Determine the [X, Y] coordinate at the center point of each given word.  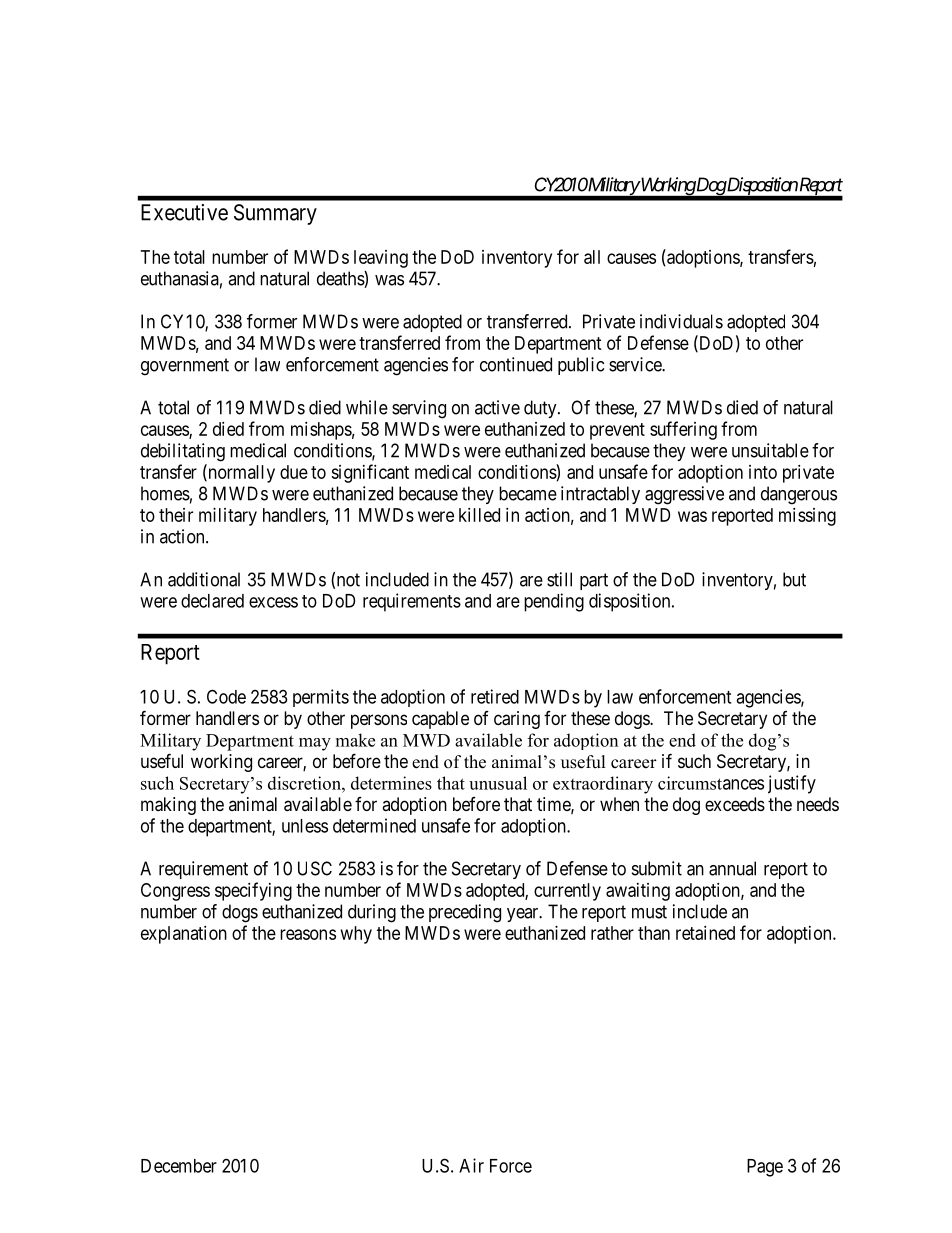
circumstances [711, 783]
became [528, 493]
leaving [381, 259]
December [179, 1166]
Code [226, 696]
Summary [275, 214]
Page [765, 1168]
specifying [253, 891]
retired [495, 696]
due [294, 472]
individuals [681, 321]
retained [705, 933]
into [763, 472]
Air [471, 1165]
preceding [465, 913]
